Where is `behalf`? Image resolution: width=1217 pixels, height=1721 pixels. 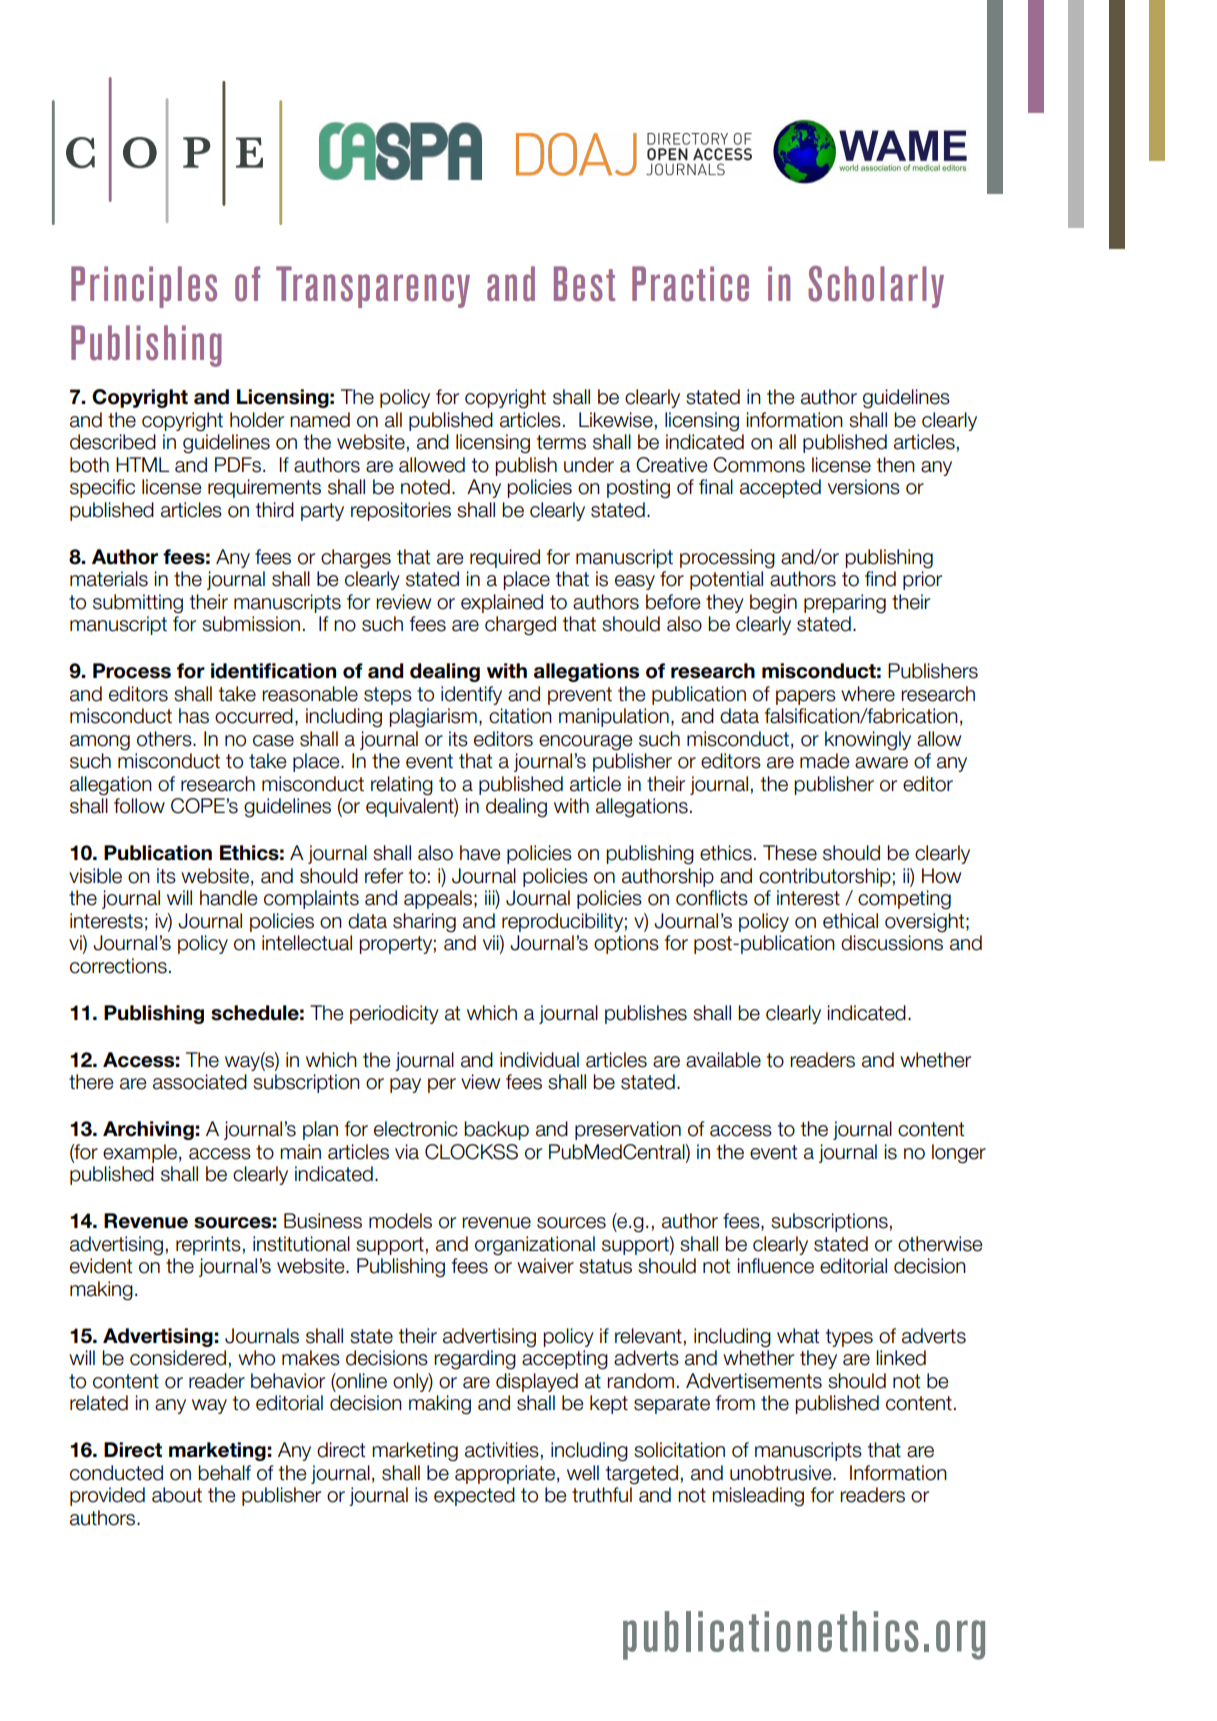
behalf is located at coordinates (224, 1473).
